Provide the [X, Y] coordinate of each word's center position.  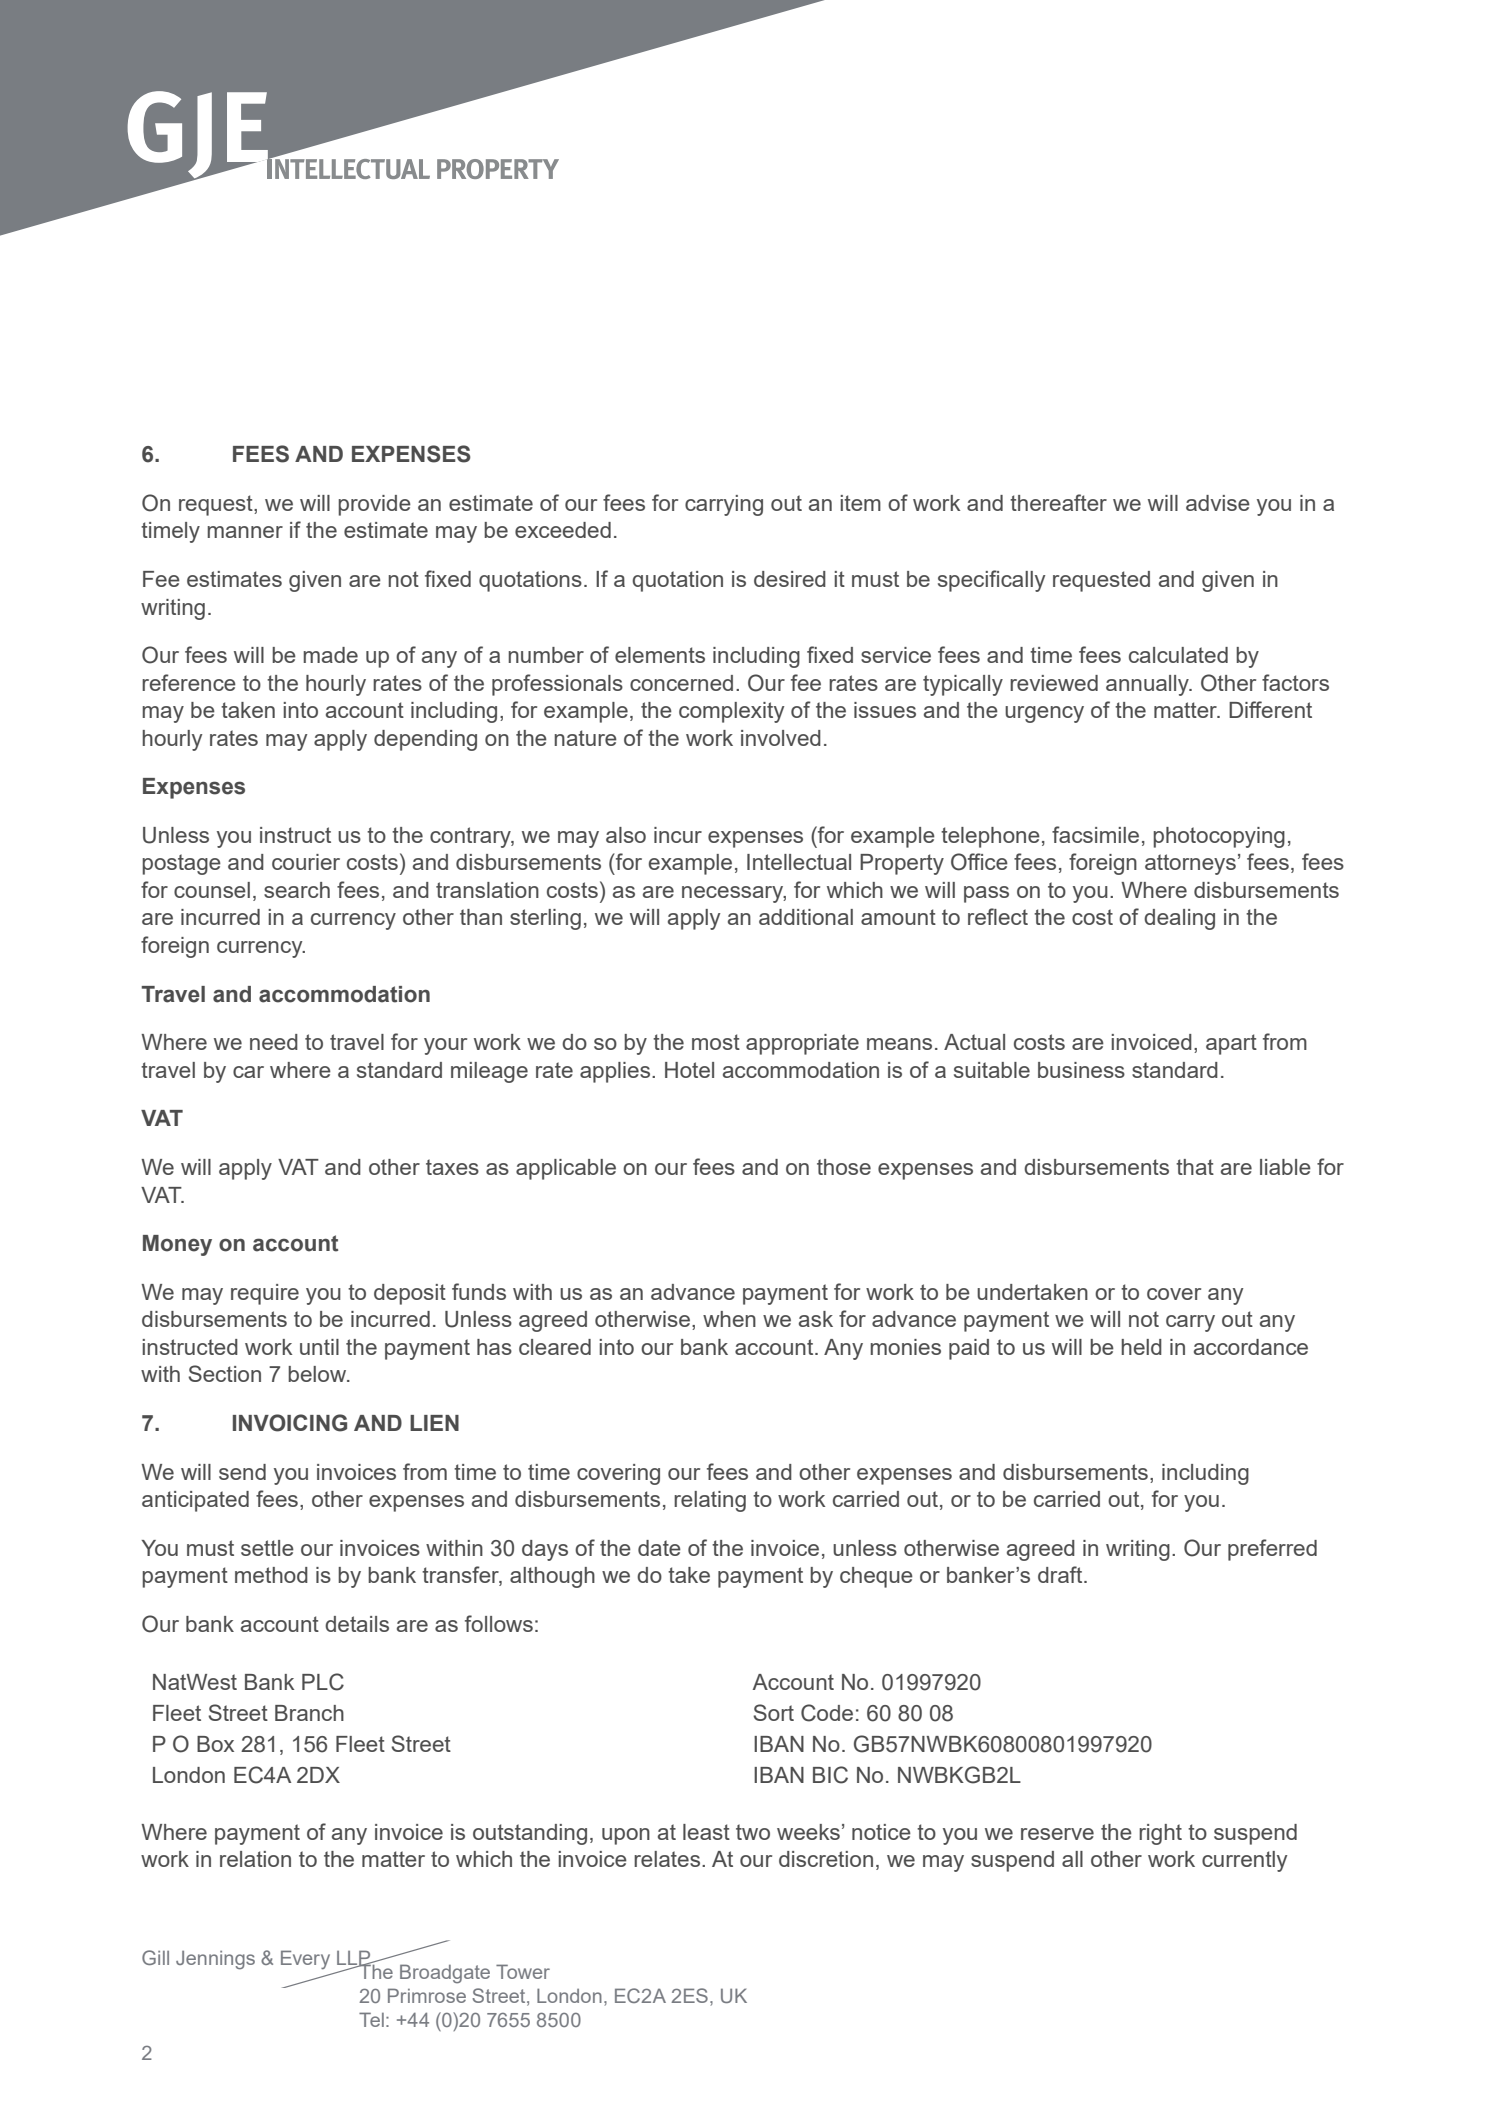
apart [1231, 1044]
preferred [1272, 1550]
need [274, 1042]
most [716, 1042]
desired [790, 579]
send [242, 1472]
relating [710, 1501]
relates [668, 1859]
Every [305, 1959]
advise [1218, 503]
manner [245, 532]
